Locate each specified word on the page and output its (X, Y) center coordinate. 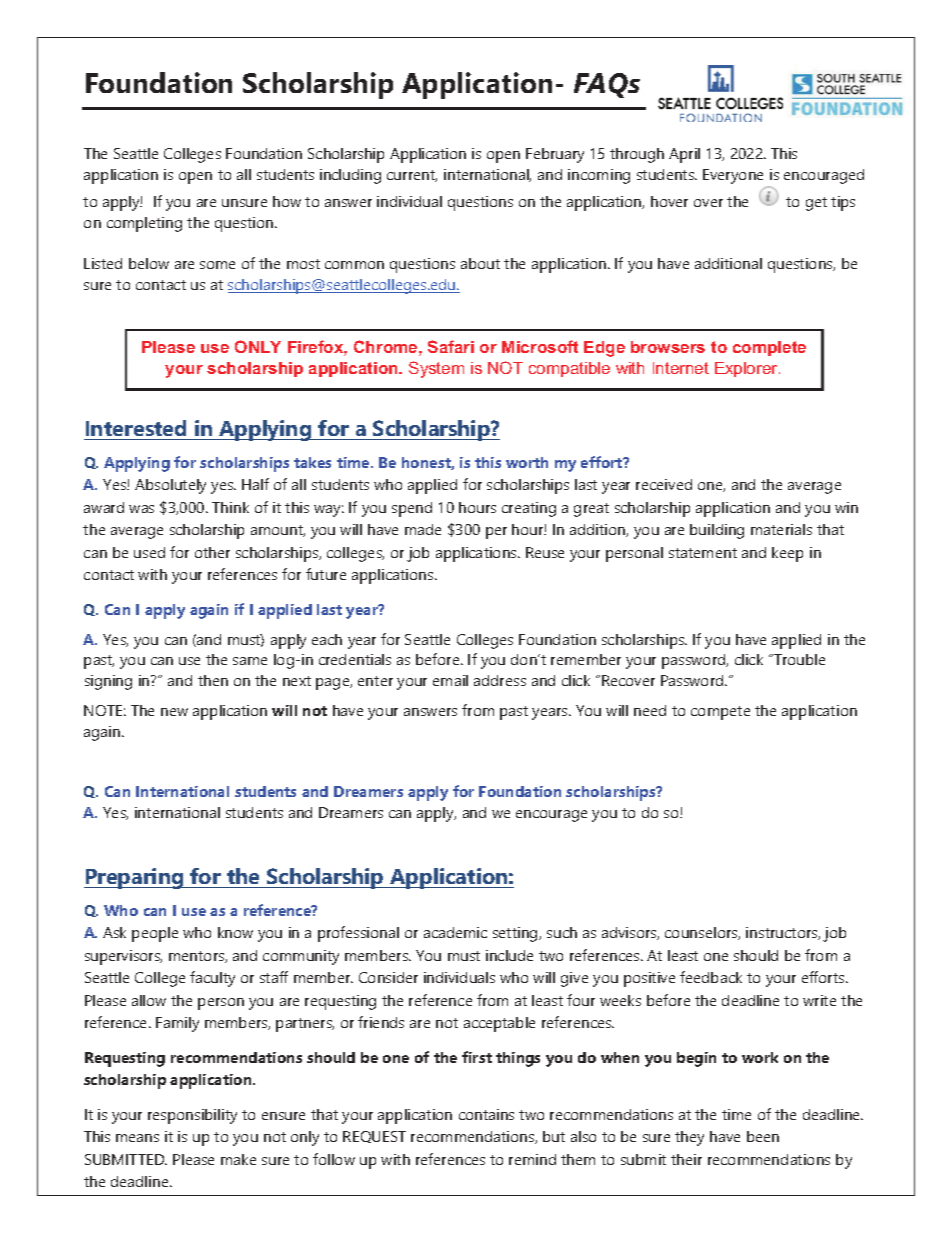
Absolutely (170, 486)
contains (486, 1114)
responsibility (192, 1116)
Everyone (733, 176)
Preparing (135, 878)
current (412, 176)
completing (144, 224)
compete (720, 713)
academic (455, 932)
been (763, 1136)
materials (781, 529)
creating (529, 509)
